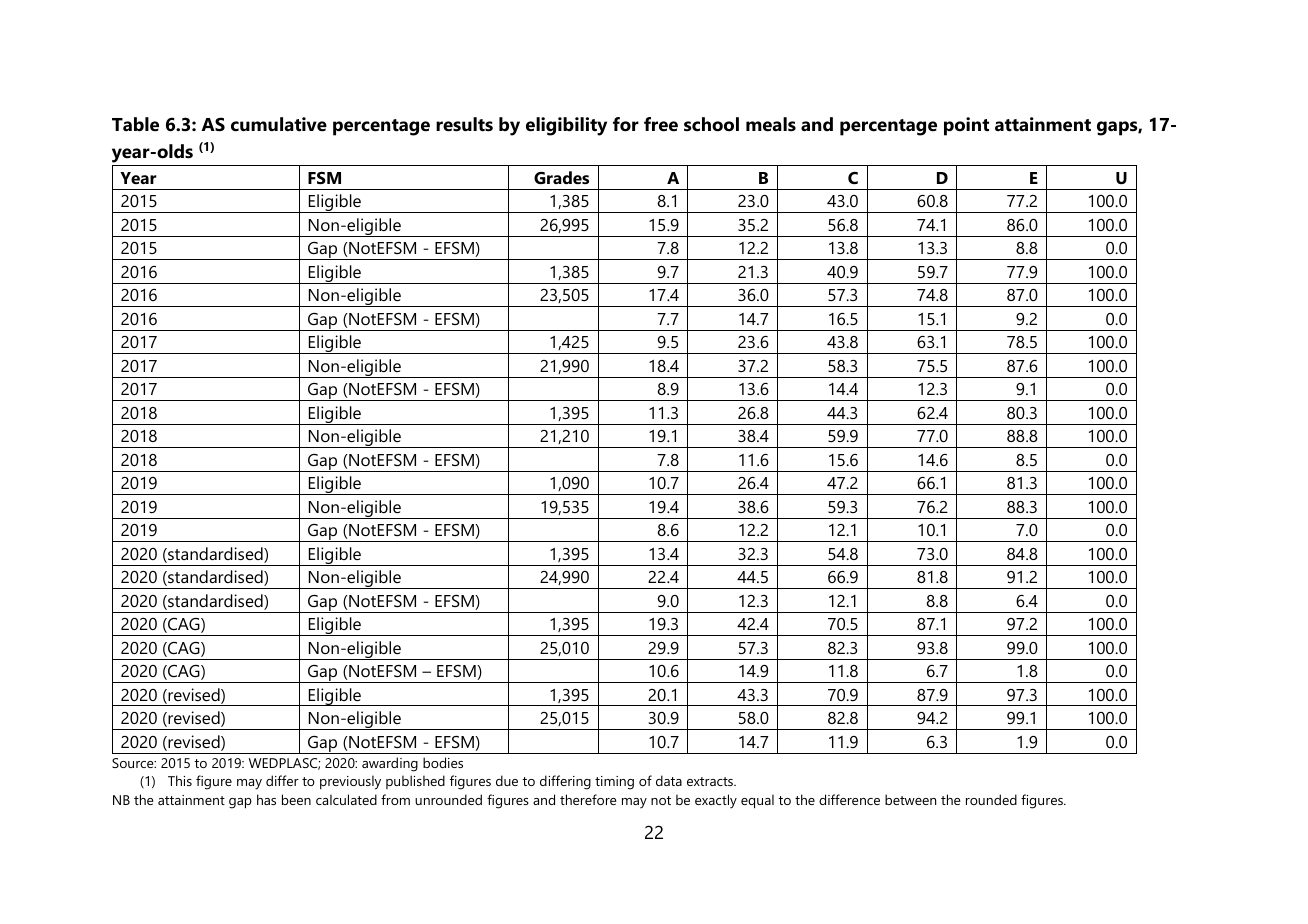 Image resolution: width=1308 pixels, height=924 pixels. What do you see at coordinates (711, 781) in the screenshot?
I see `extracts` at bounding box center [711, 781].
